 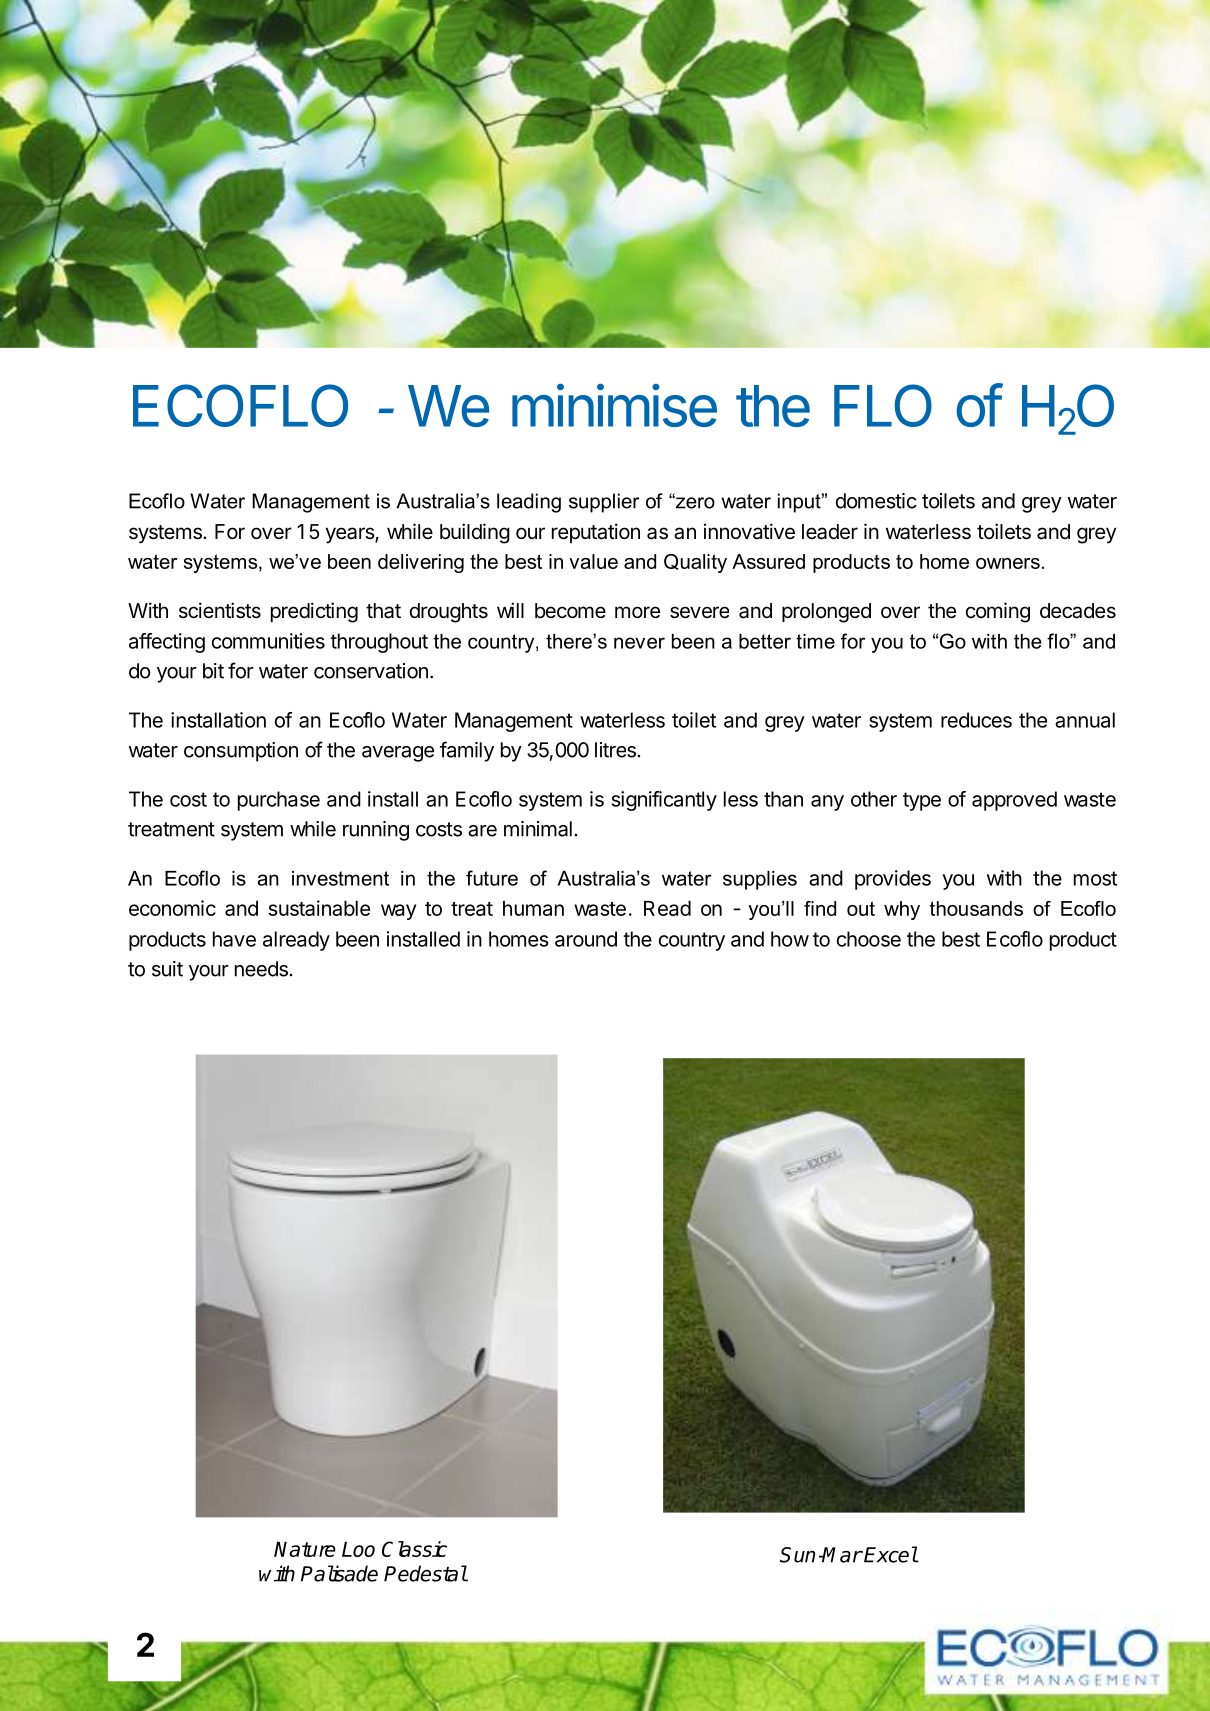 I want to click on delivering, so click(x=421, y=563).
